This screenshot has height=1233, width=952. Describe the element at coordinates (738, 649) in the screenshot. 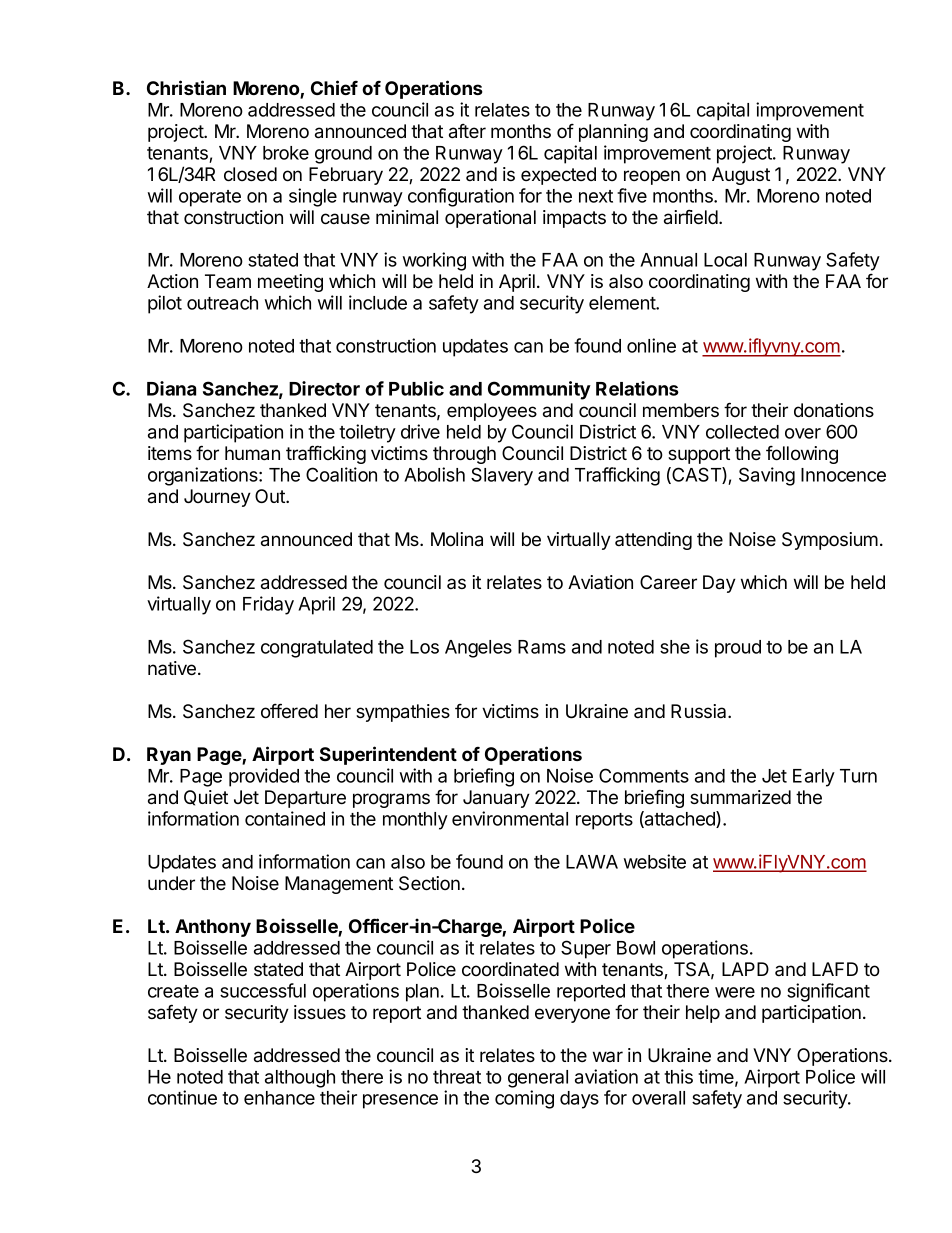

I see `proud` at that location.
